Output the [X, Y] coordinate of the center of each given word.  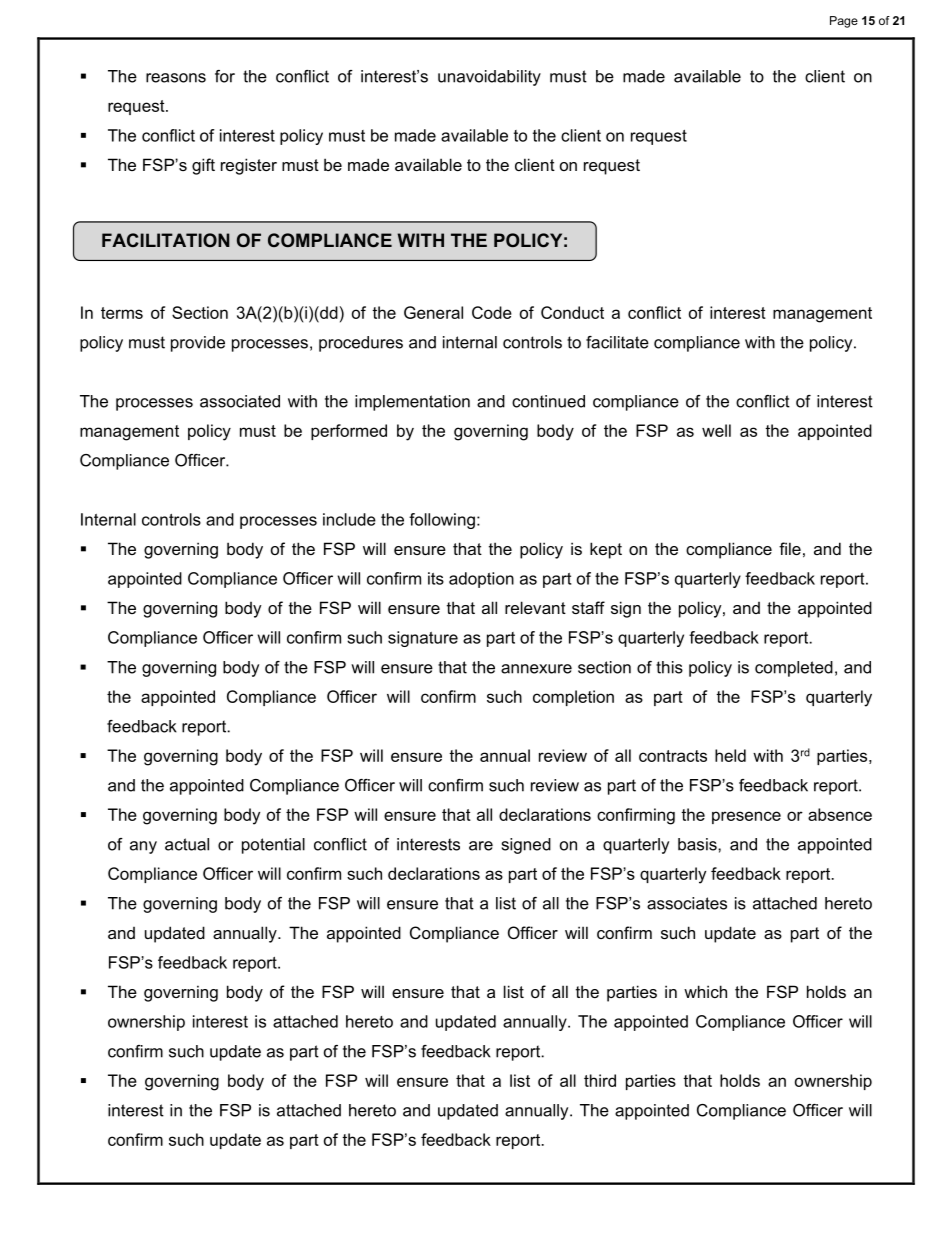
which [705, 991]
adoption [481, 580]
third [600, 1080]
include [349, 519]
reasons [176, 78]
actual [187, 844]
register [249, 166]
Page [844, 22]
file [790, 548]
